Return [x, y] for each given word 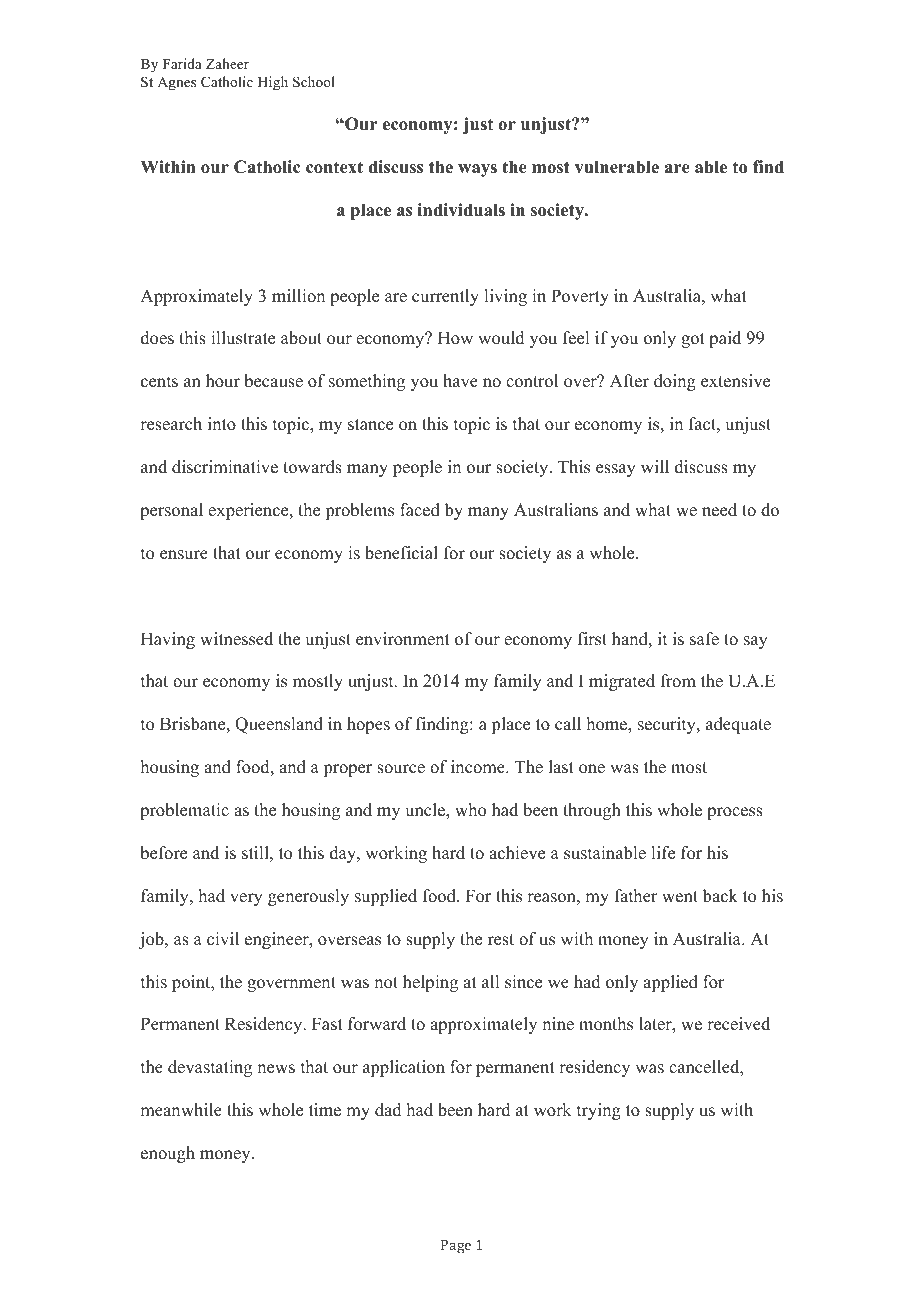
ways [477, 170]
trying [599, 1111]
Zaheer [227, 63]
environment [403, 639]
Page [456, 1247]
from [678, 681]
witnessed [236, 639]
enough [168, 1154]
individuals [461, 210]
